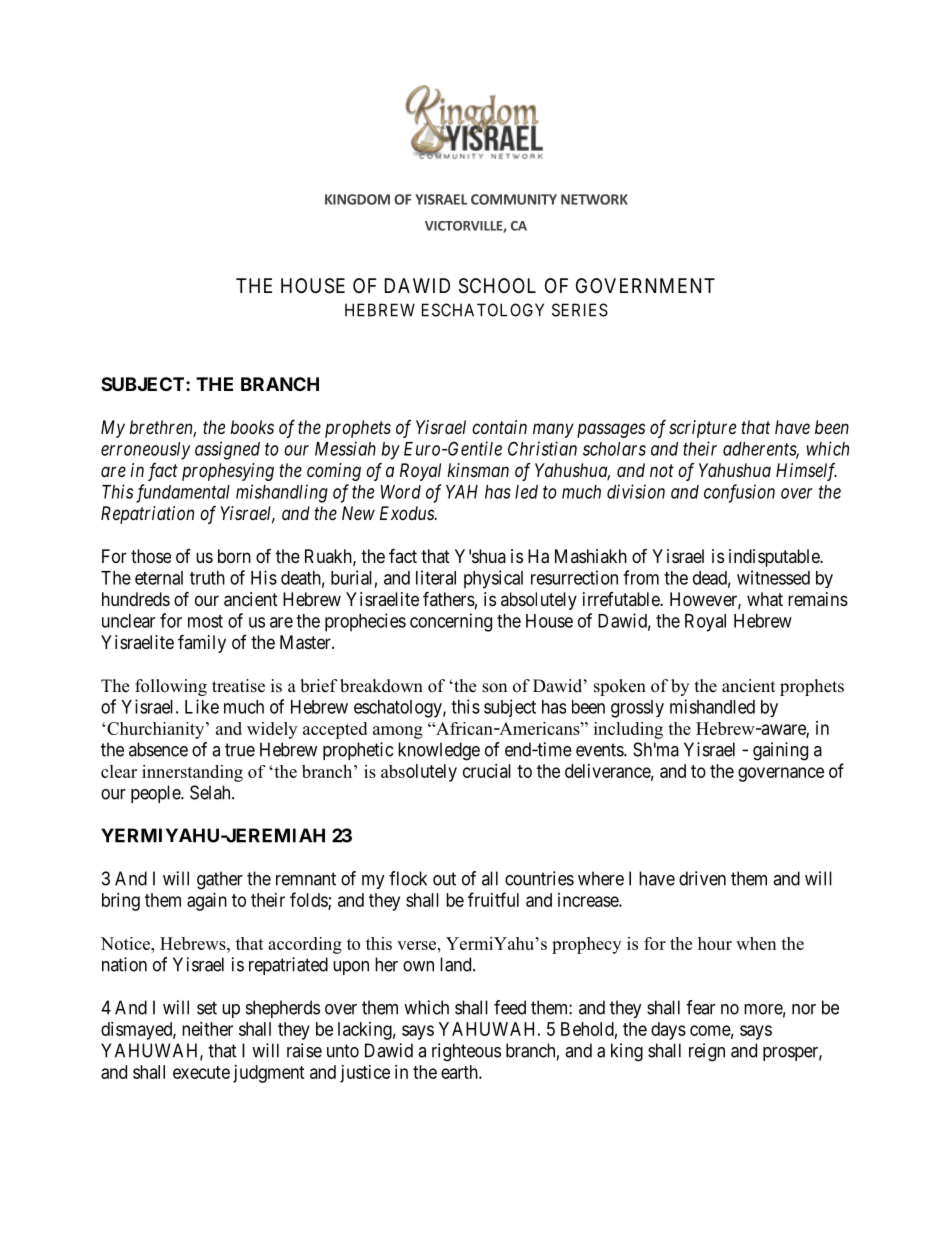 The image size is (952, 1233). Describe the element at coordinates (202, 643) in the screenshot. I see `family` at that location.
